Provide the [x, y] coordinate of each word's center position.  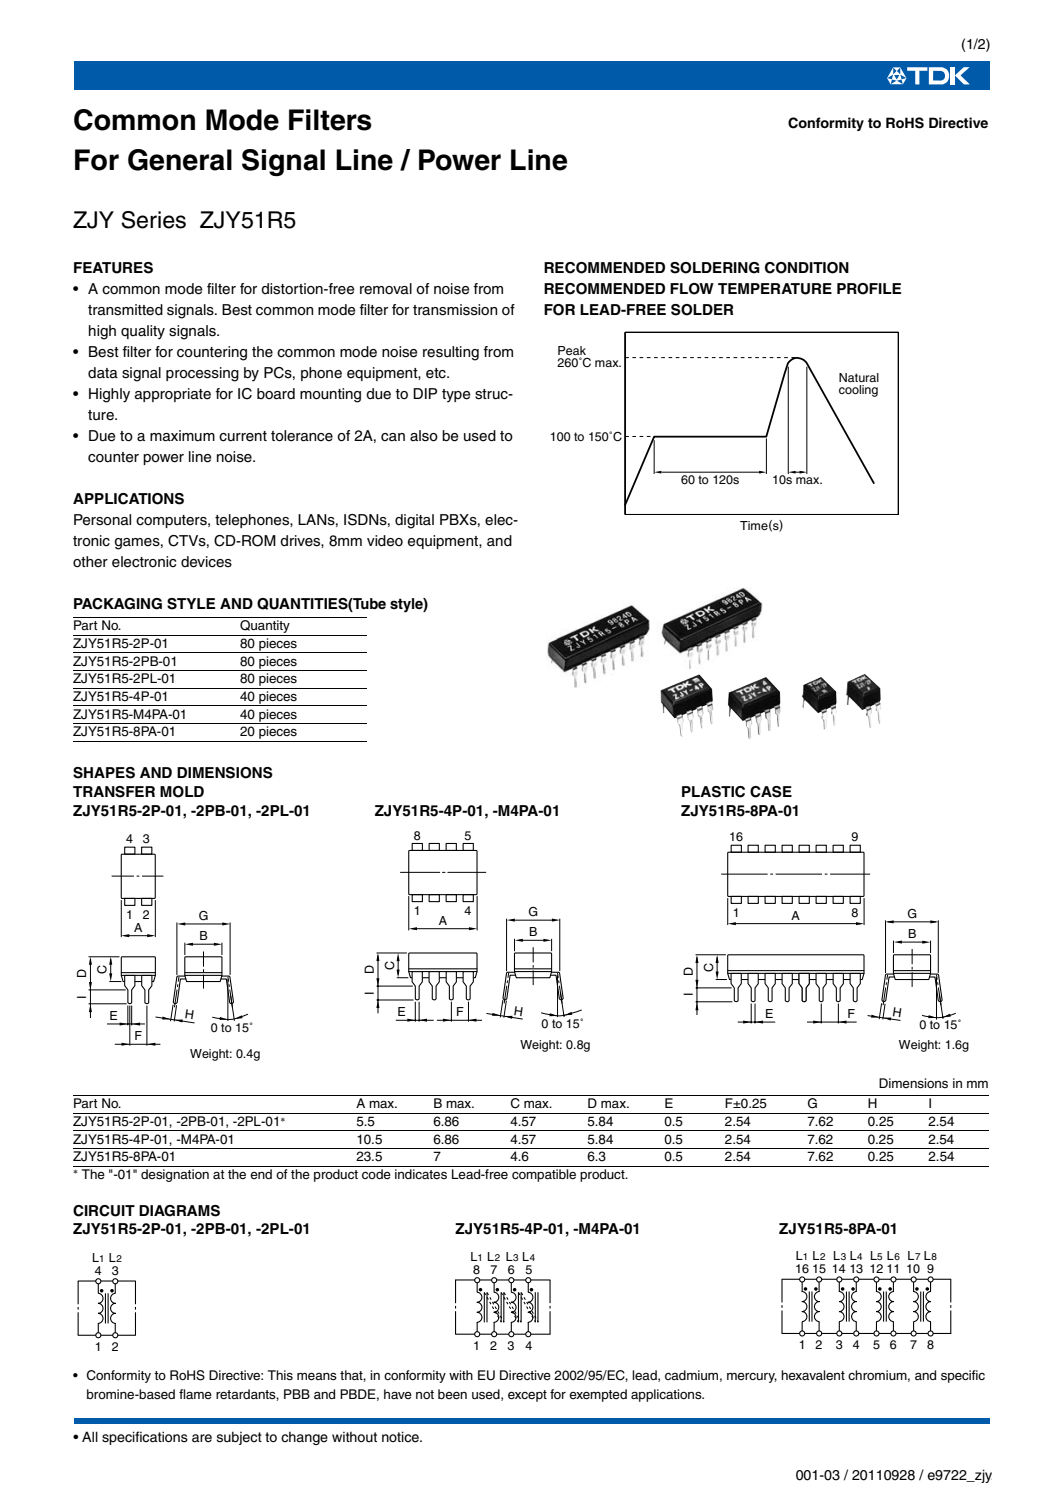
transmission [455, 310]
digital [414, 521]
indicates [421, 1174]
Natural [859, 377]
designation [175, 1175]
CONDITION [807, 268]
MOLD [182, 792]
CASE [771, 792]
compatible [544, 1175]
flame [195, 1394]
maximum [182, 436]
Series [153, 220]
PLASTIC [713, 792]
